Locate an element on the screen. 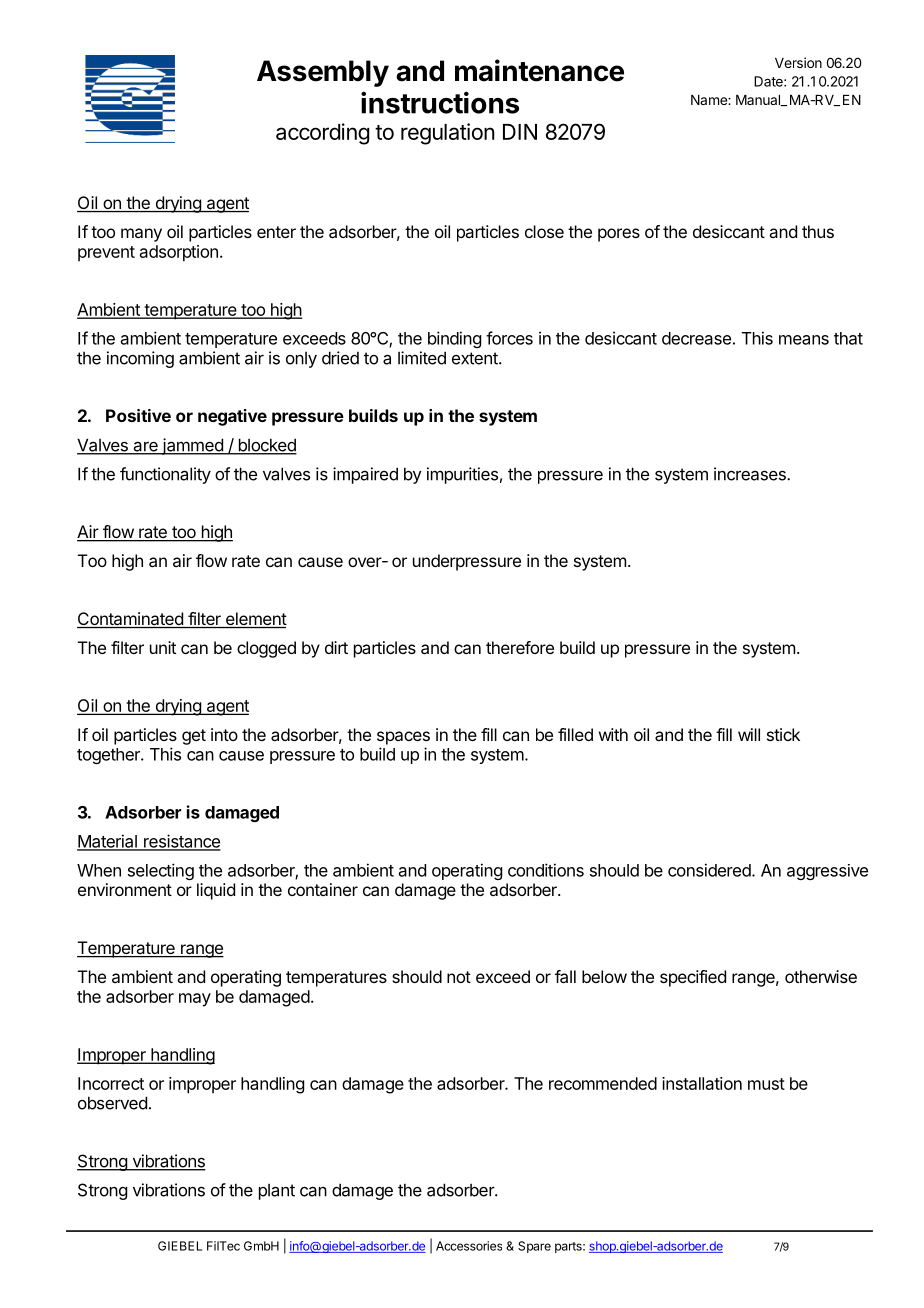  unit is located at coordinates (163, 647).
